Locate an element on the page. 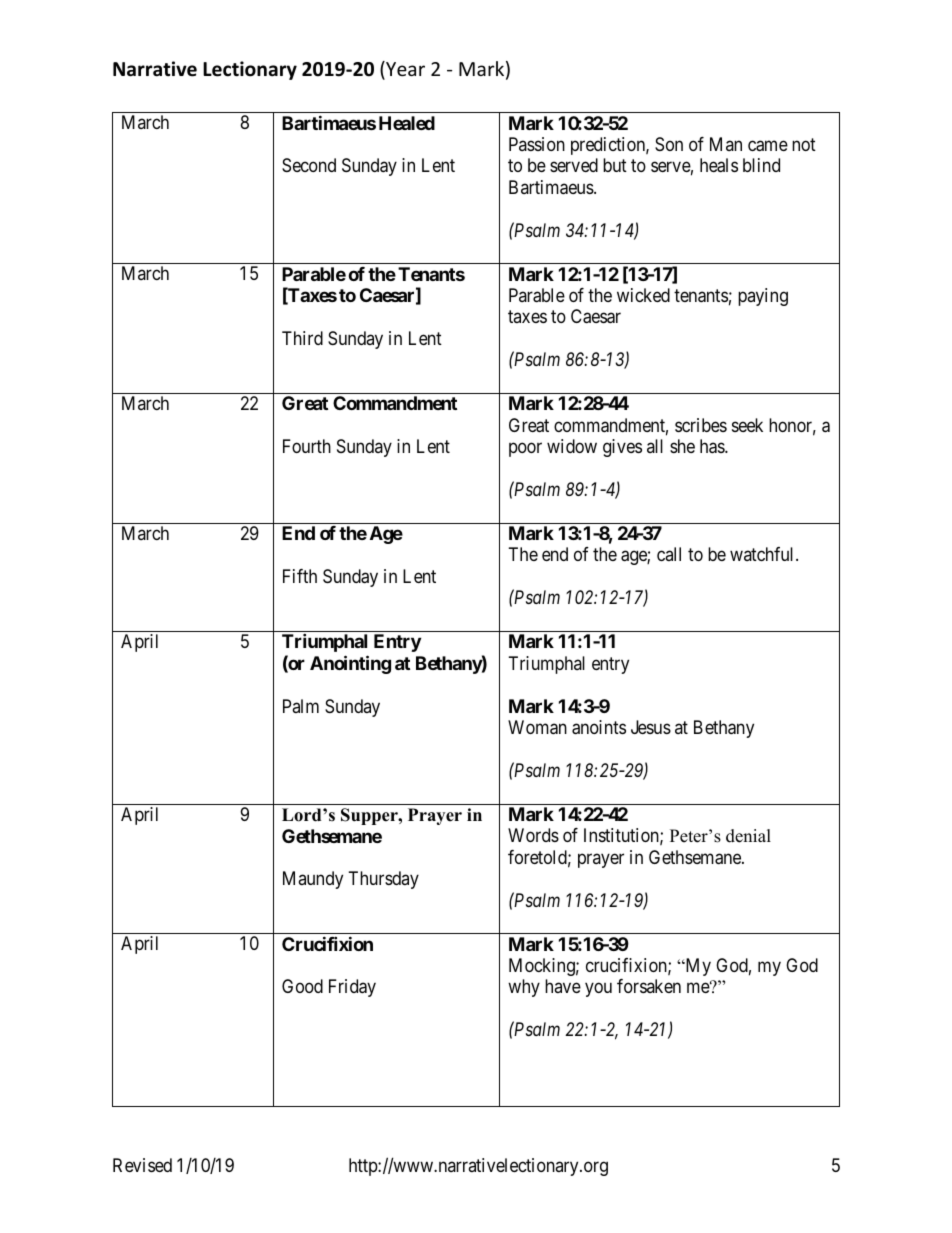  Second is located at coordinates (309, 165).
